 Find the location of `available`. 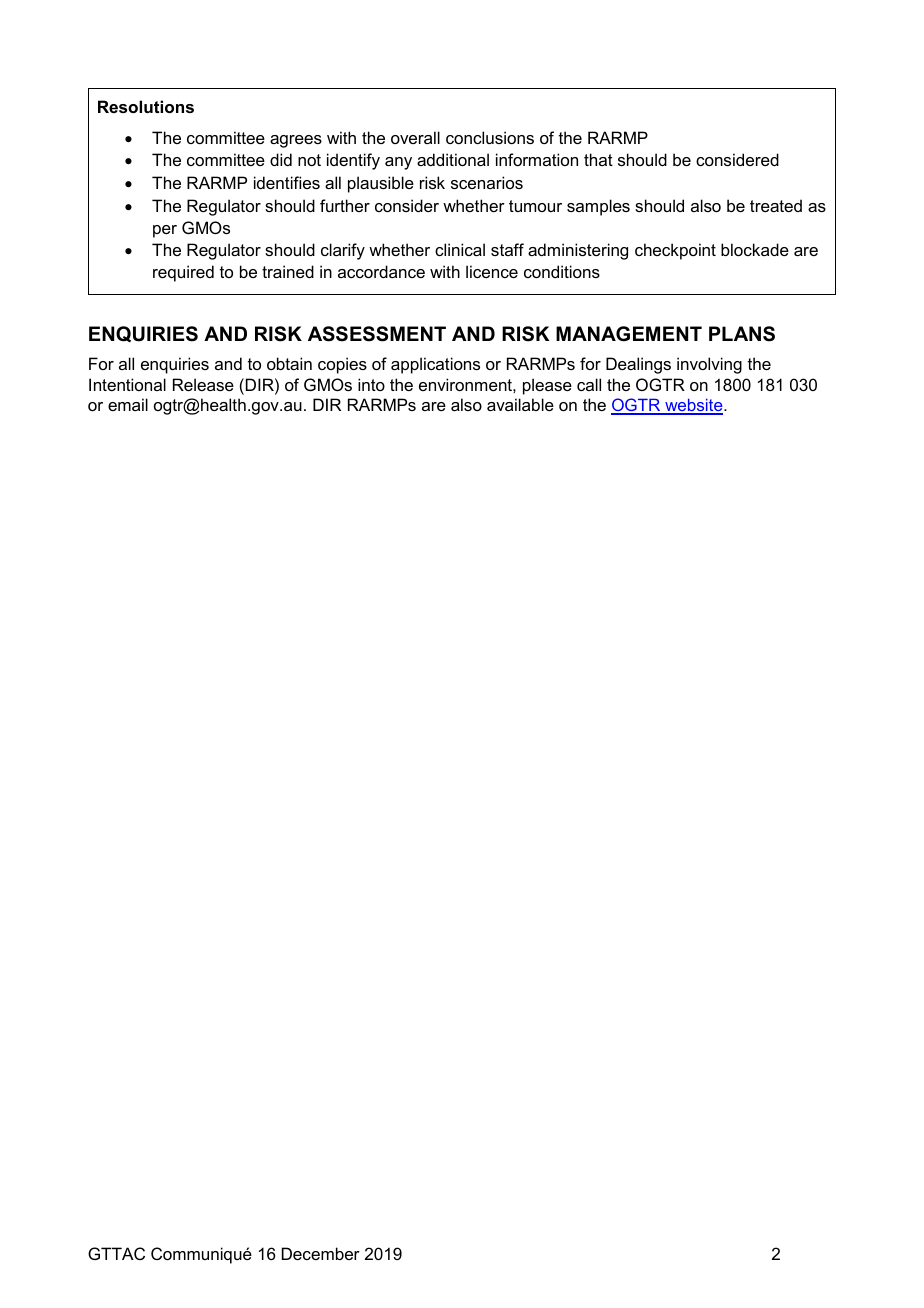

available is located at coordinates (520, 404).
